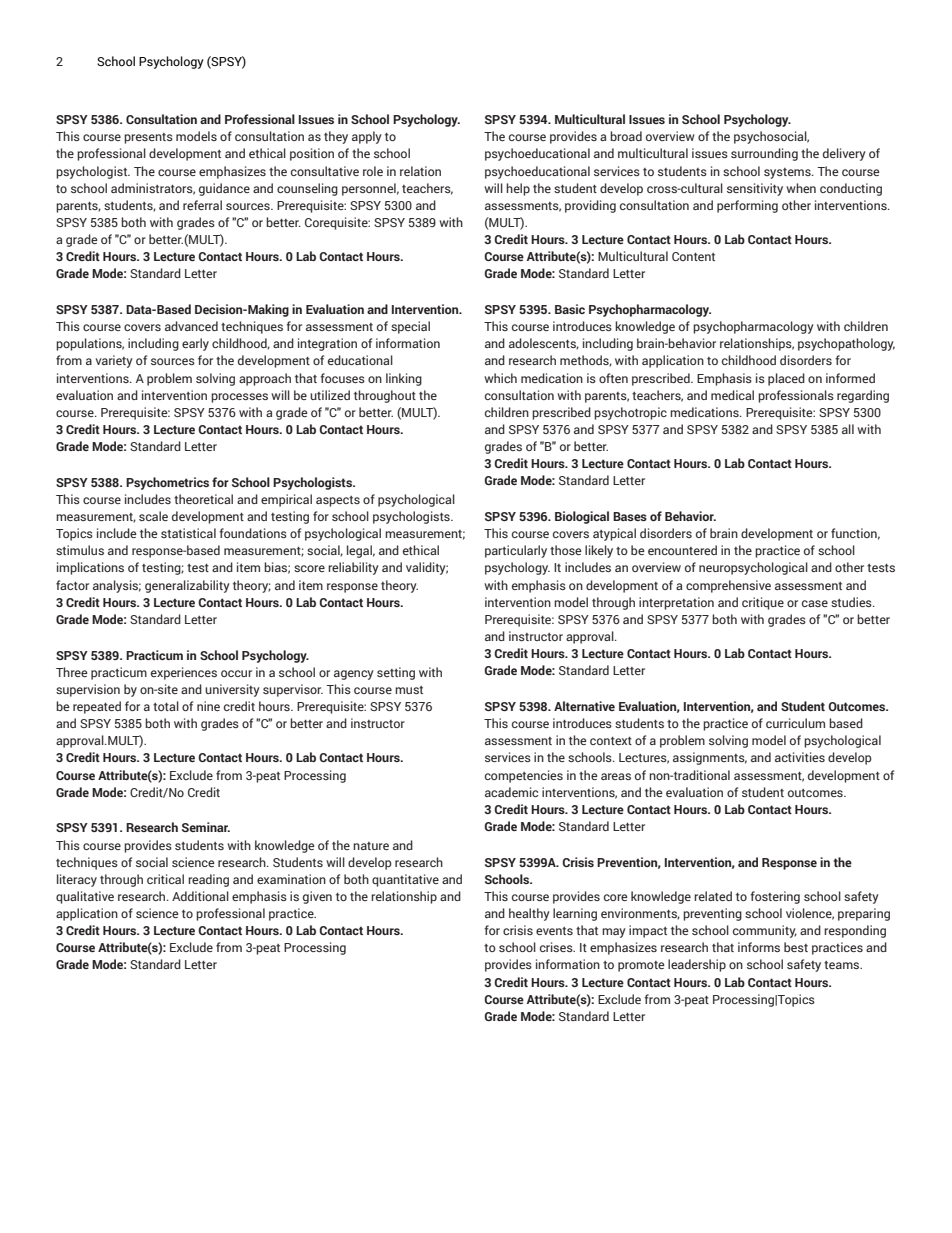 This screenshot has width=952, height=1233. I want to click on help, so click(518, 189).
